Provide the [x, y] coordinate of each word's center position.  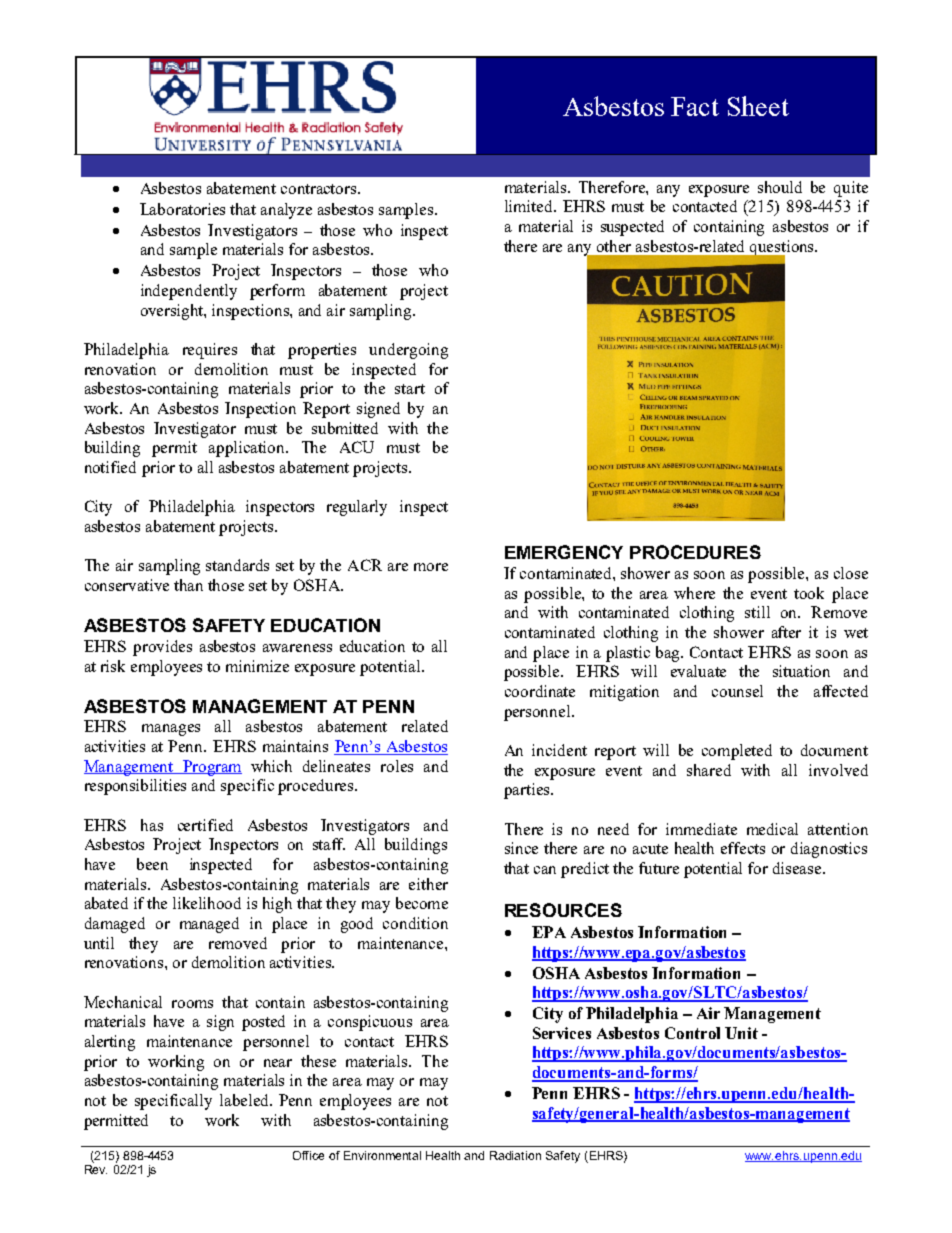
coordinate [540, 691]
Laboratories [182, 209]
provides [162, 648]
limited [530, 206]
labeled [246, 1100]
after [786, 632]
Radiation [515, 1155]
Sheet [758, 106]
